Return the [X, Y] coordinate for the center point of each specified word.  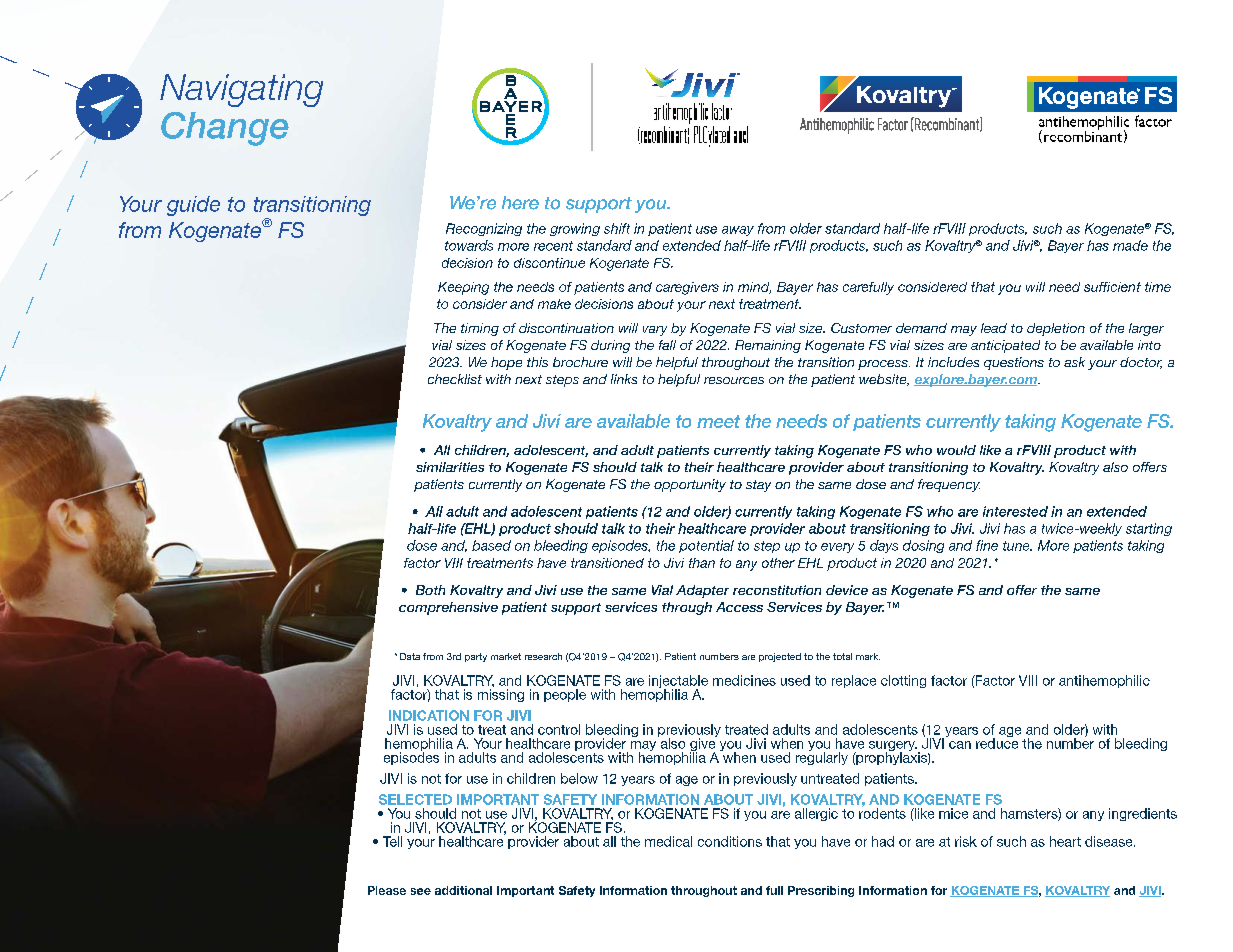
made [1130, 245]
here [520, 203]
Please [387, 890]
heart [1065, 841]
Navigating [241, 90]
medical [668, 841]
